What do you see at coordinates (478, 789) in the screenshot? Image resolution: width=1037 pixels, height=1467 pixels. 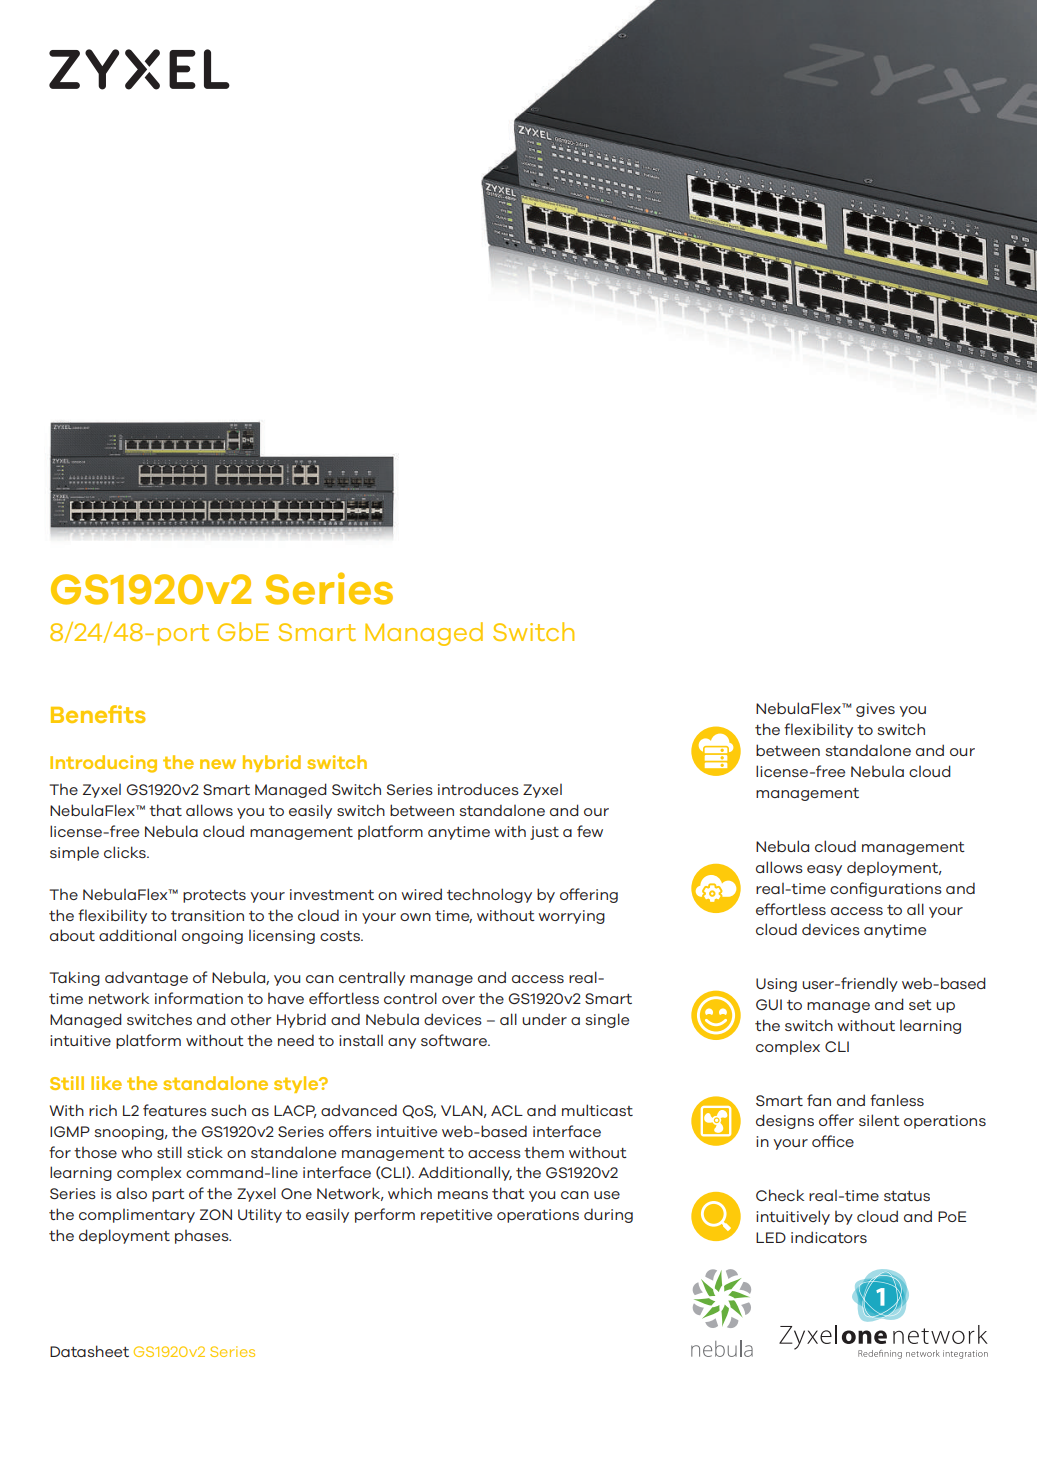 I see `introduces` at bounding box center [478, 789].
